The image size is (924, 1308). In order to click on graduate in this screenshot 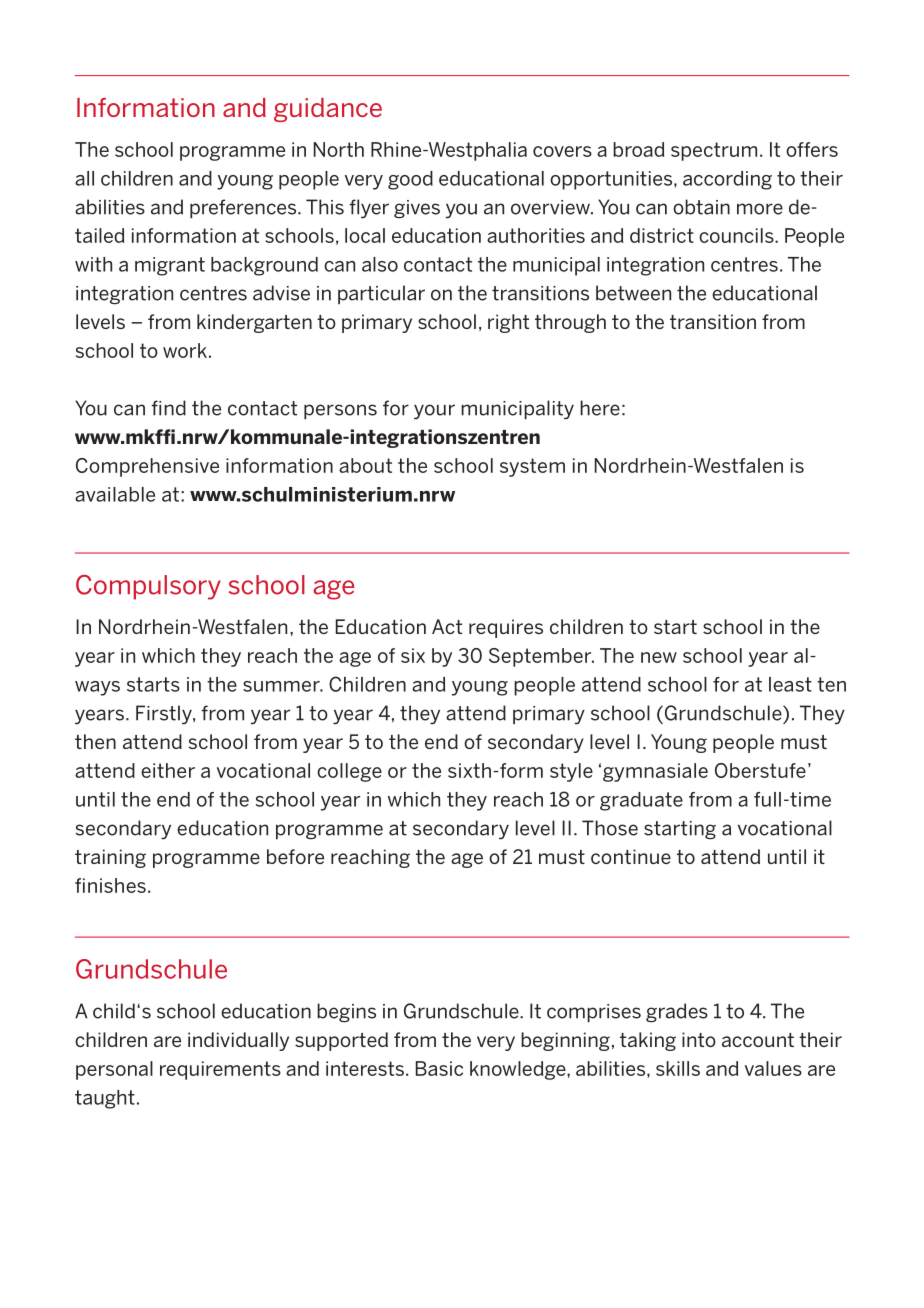, I will do `click(641, 801)`.
